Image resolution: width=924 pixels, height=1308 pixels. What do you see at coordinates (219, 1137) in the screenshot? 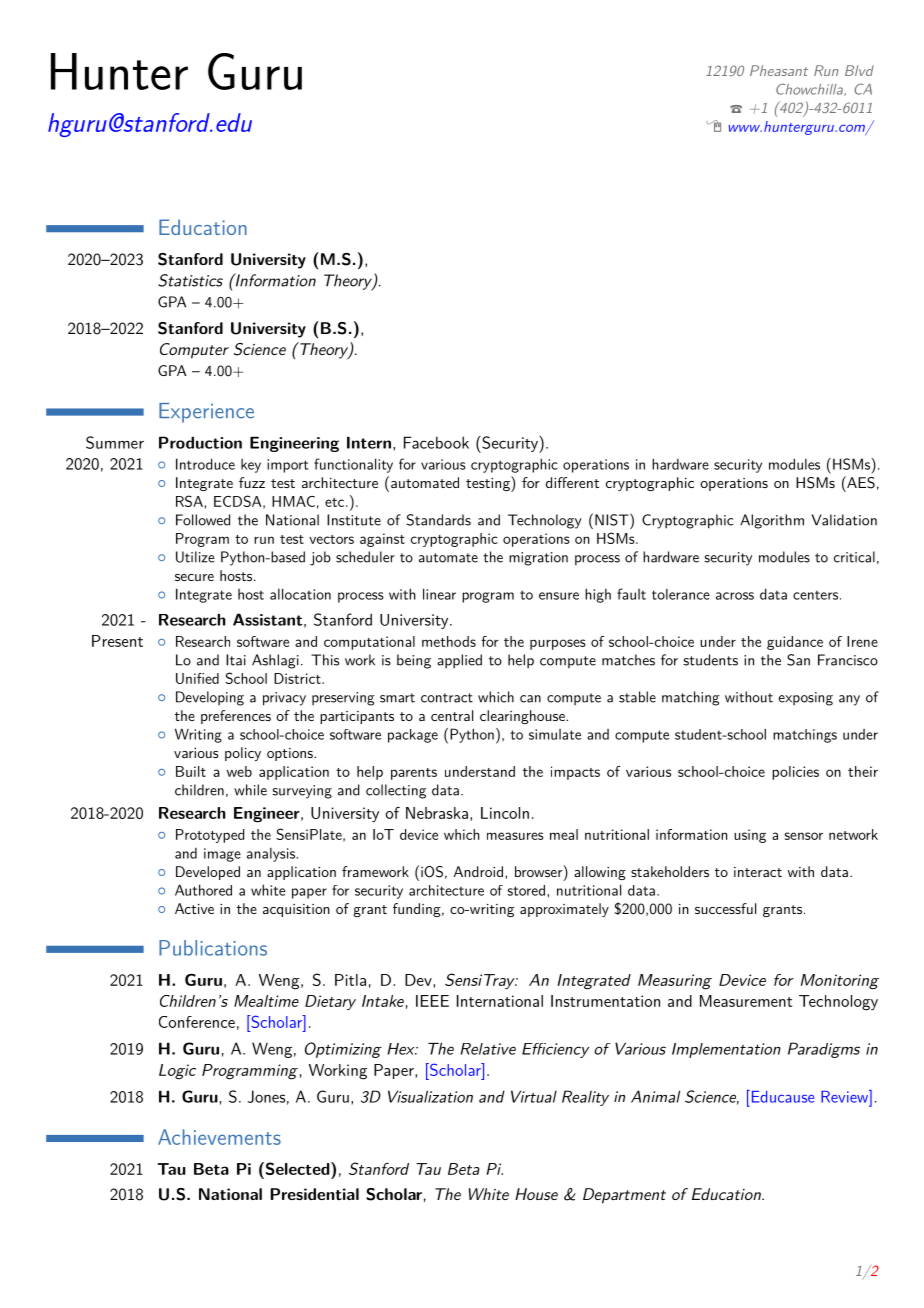
I see `Achievements` at bounding box center [219, 1137].
